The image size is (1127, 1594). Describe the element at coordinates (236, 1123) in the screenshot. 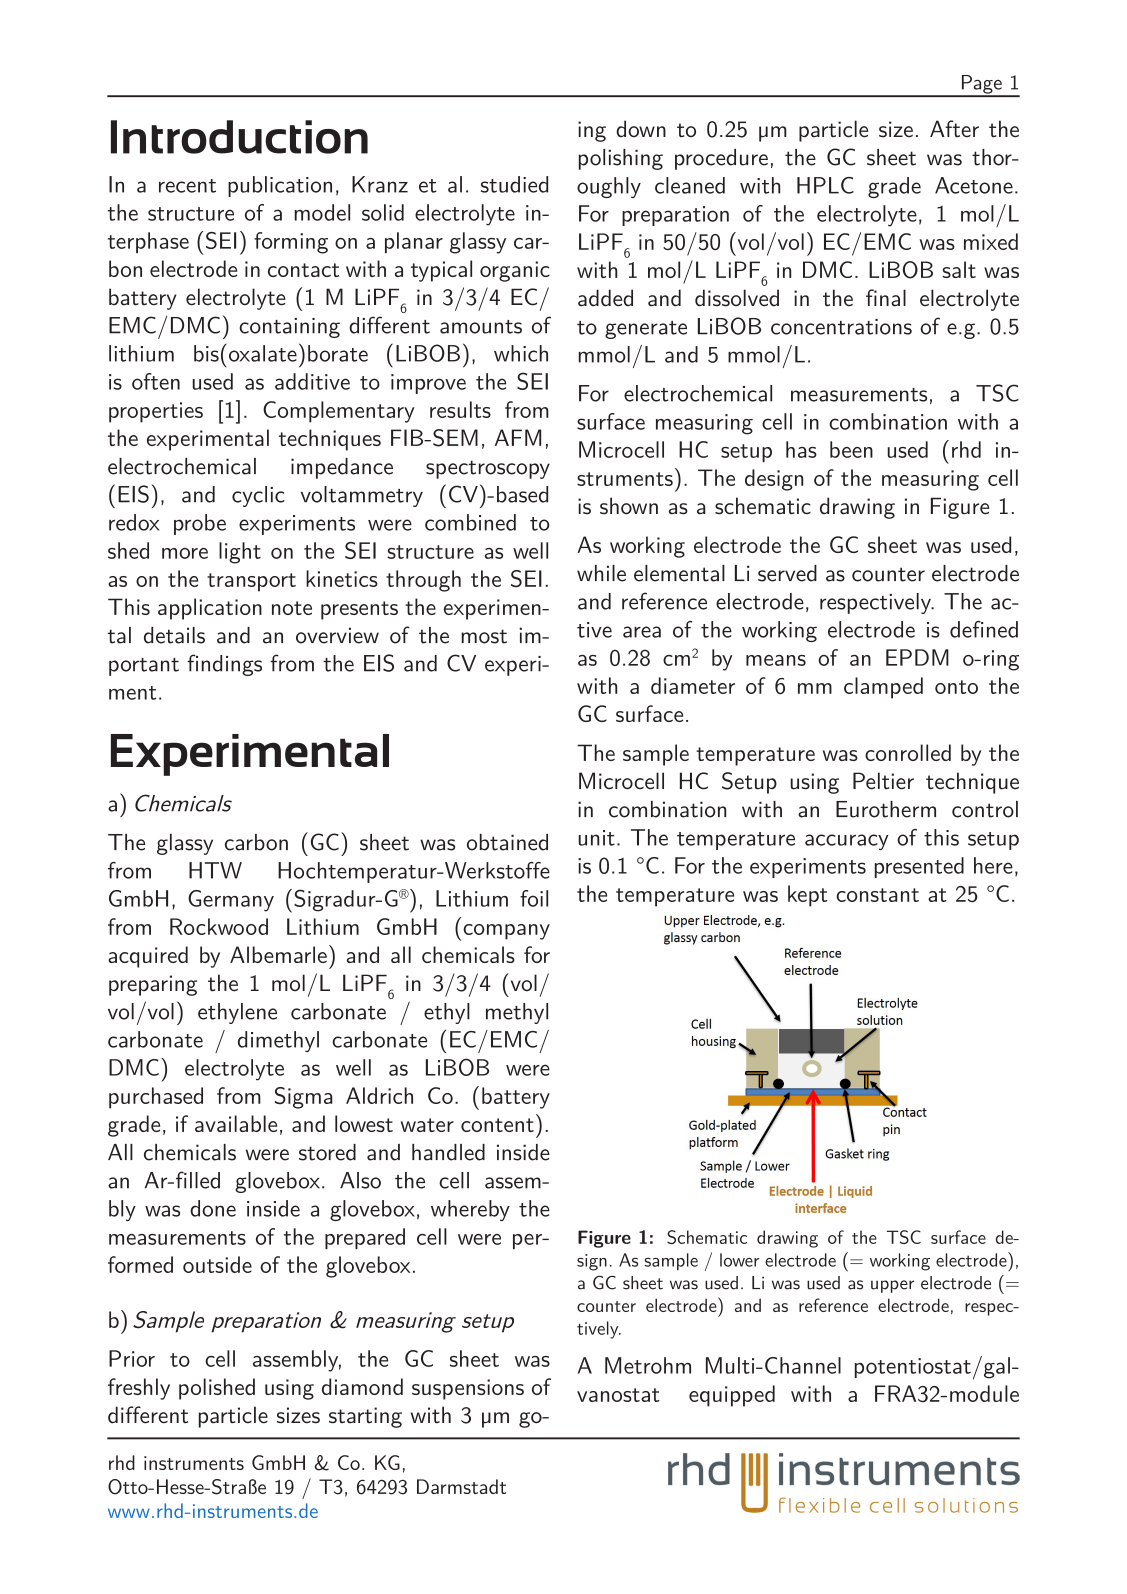

I see `available` at that location.
